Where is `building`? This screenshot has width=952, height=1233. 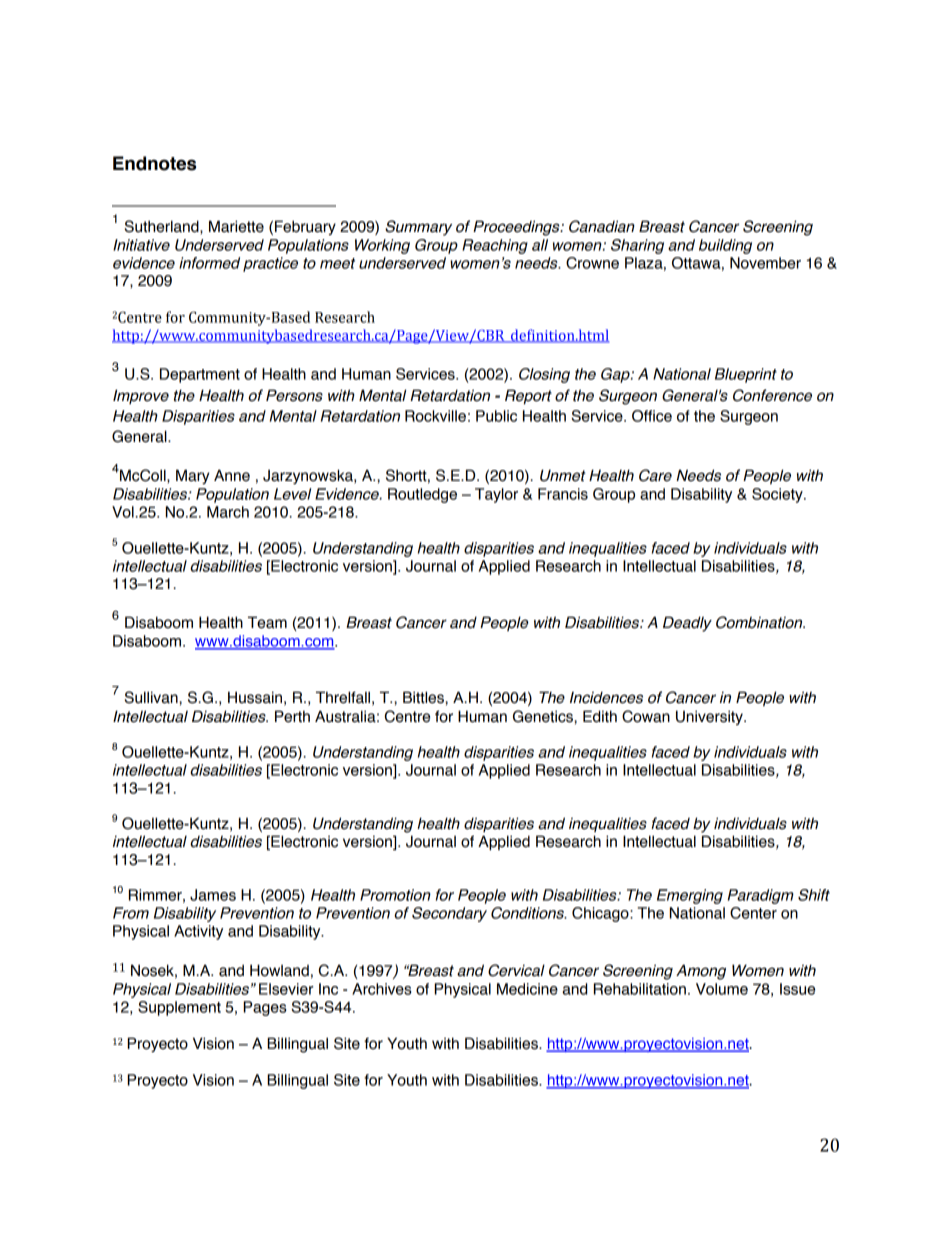
building is located at coordinates (725, 246).
